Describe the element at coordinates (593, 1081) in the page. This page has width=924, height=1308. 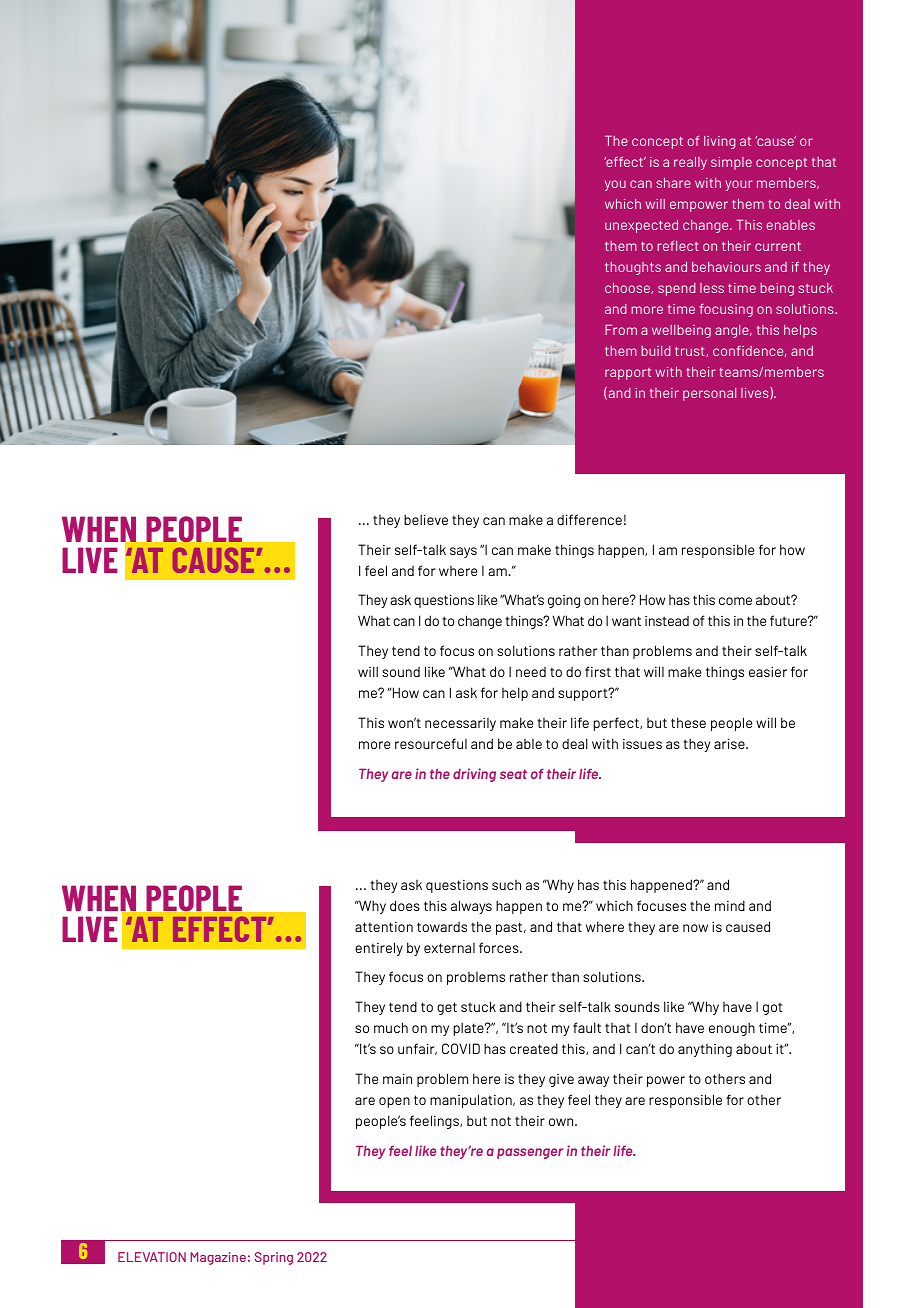
I see `away` at that location.
